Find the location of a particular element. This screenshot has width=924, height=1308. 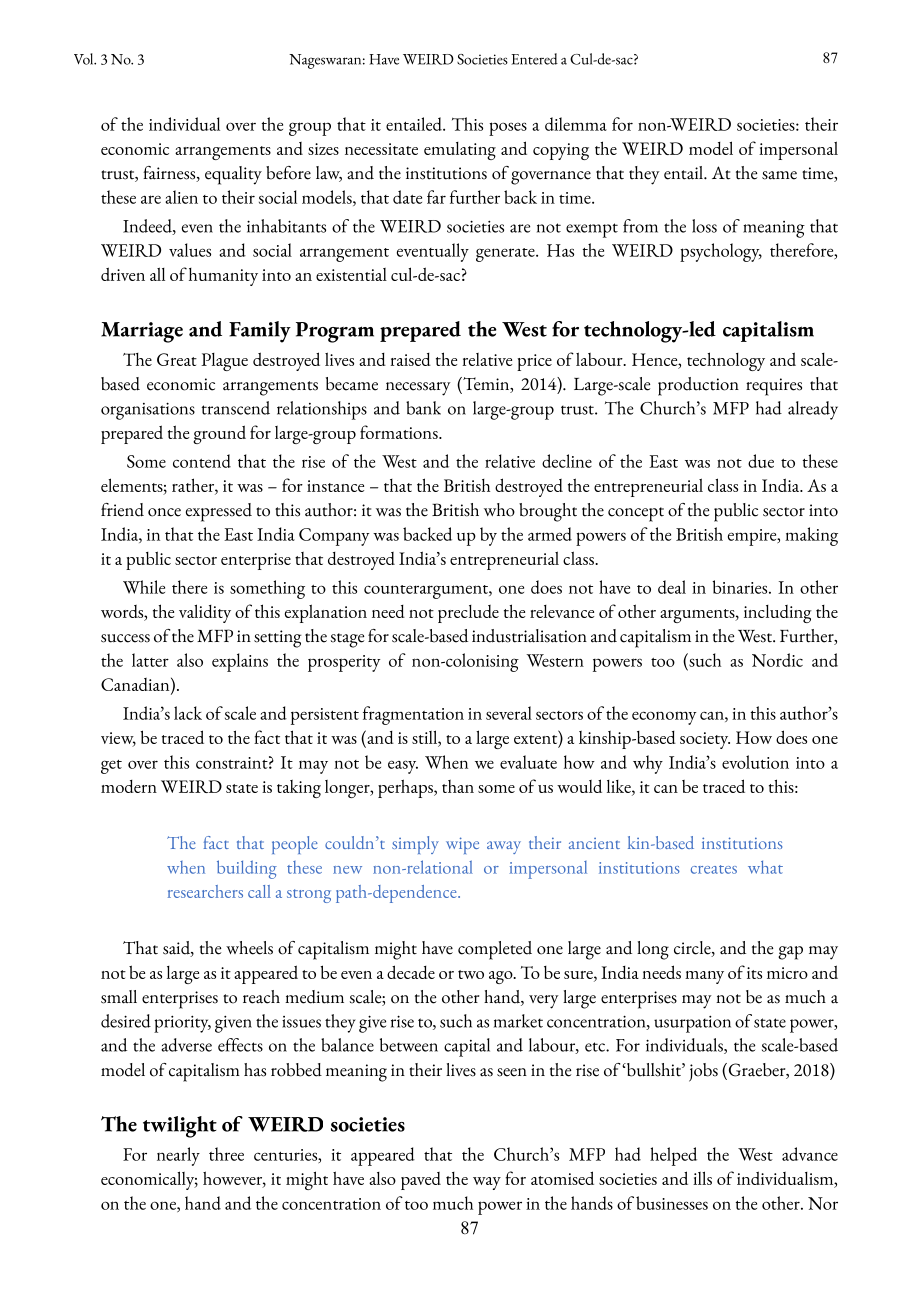

ills is located at coordinates (702, 1178).
